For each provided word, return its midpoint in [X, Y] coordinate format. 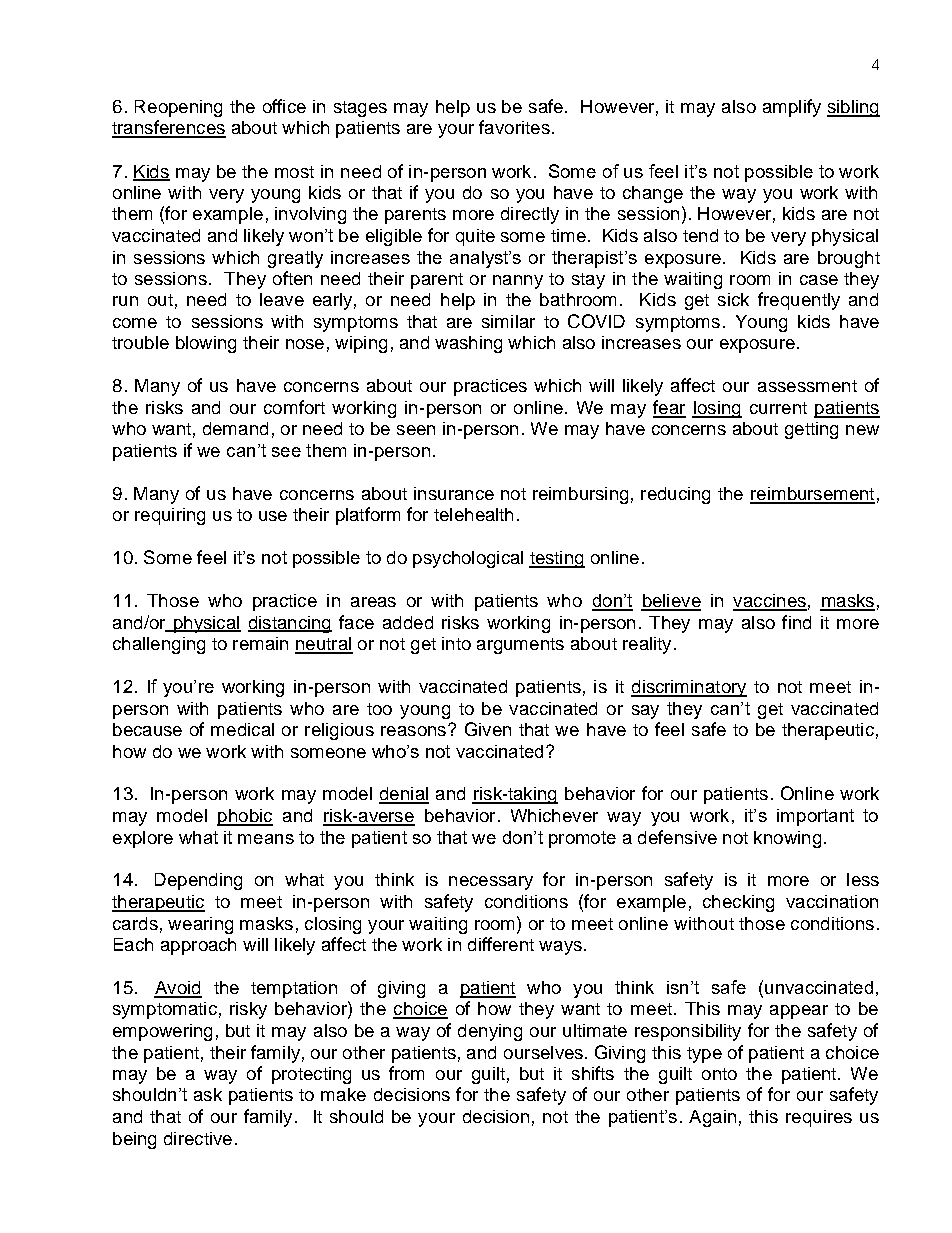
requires [819, 1118]
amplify [792, 108]
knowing [787, 839]
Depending [198, 881]
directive [198, 1138]
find [796, 622]
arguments [520, 646]
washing [468, 344]
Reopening [178, 108]
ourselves [543, 1052]
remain [260, 643]
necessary [491, 883]
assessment [807, 386]
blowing [206, 344]
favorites [514, 127]
